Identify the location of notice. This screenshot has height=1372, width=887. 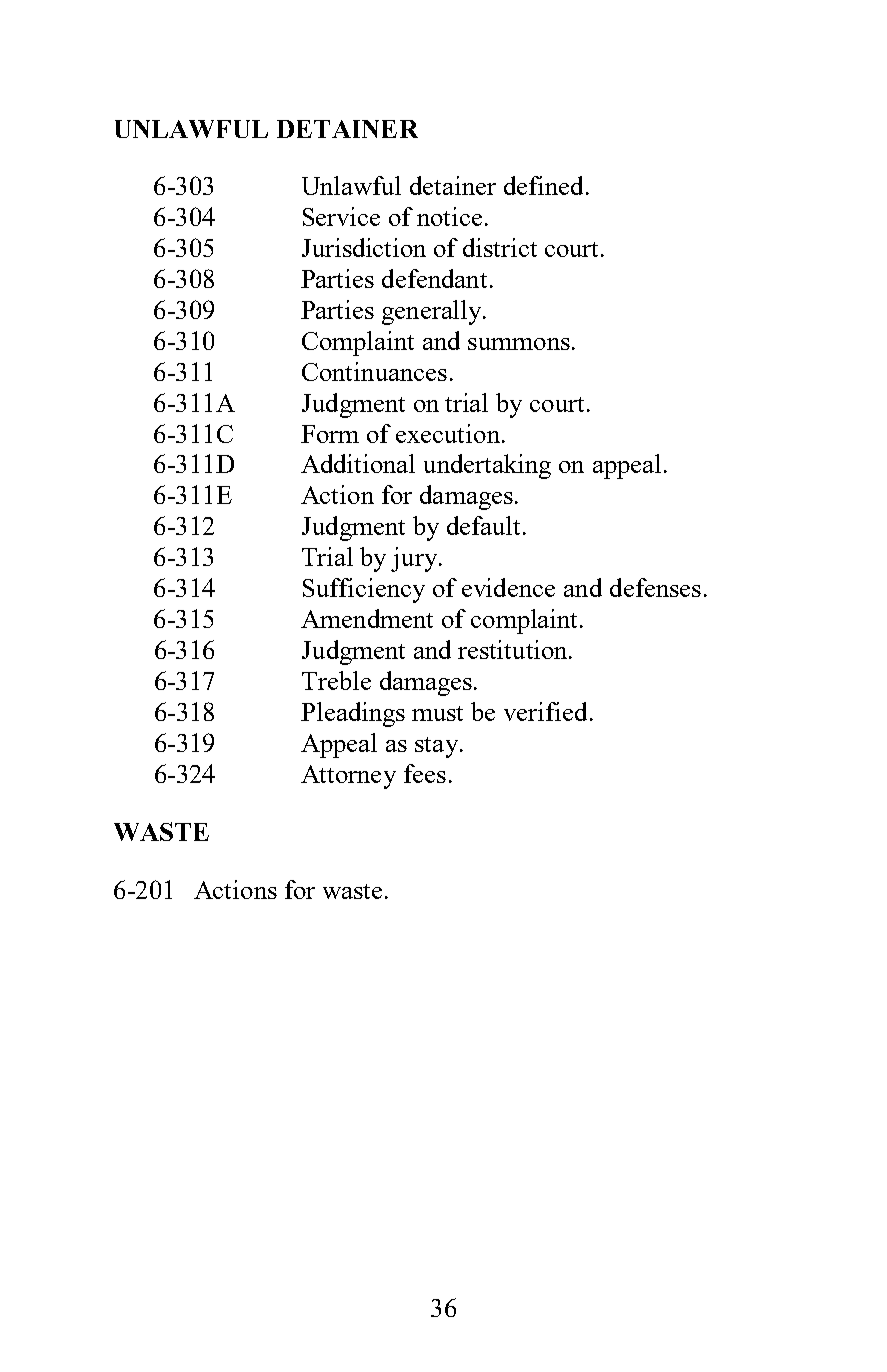
(449, 216).
